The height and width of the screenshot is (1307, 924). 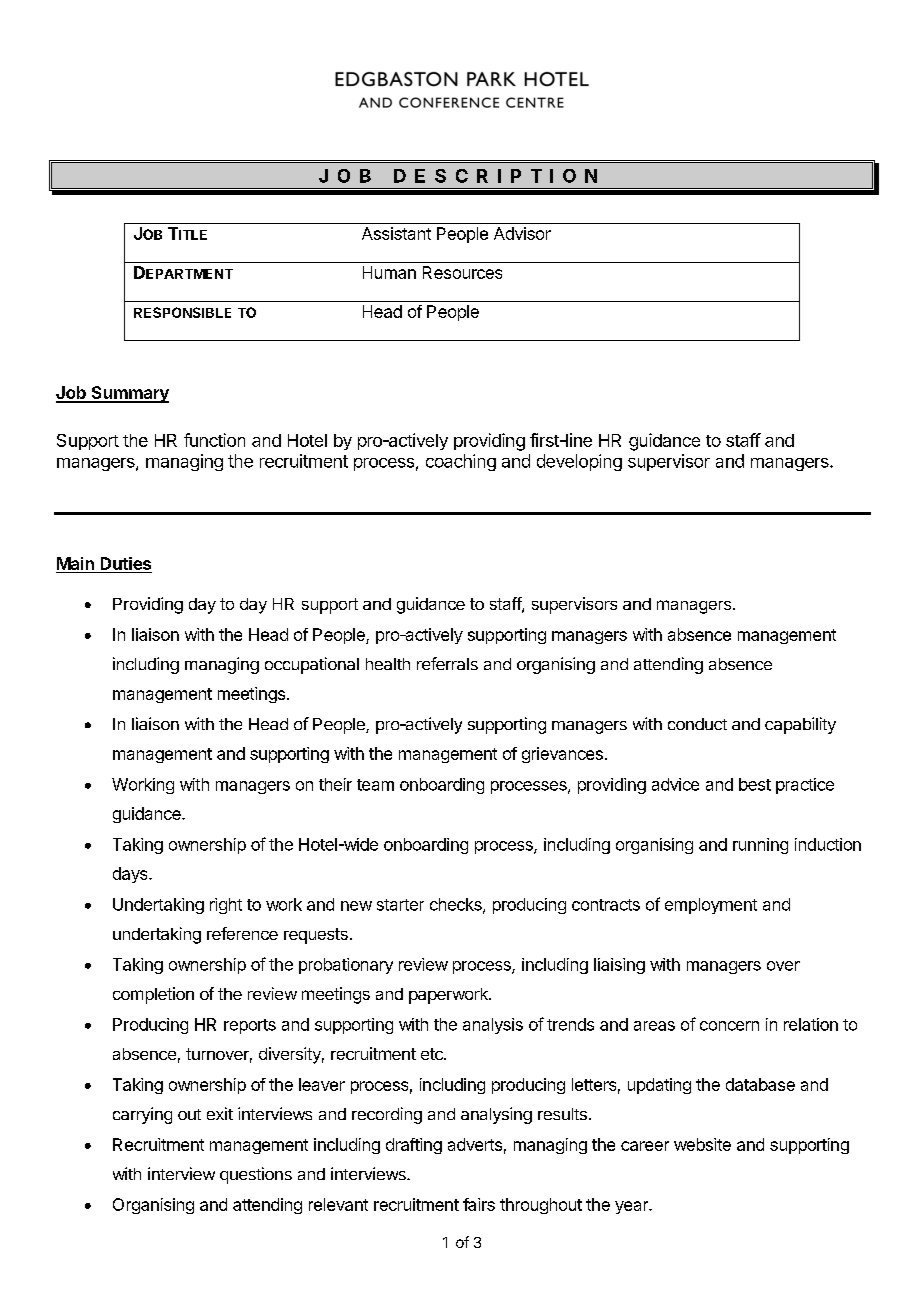 I want to click on analysis, so click(x=493, y=1026).
